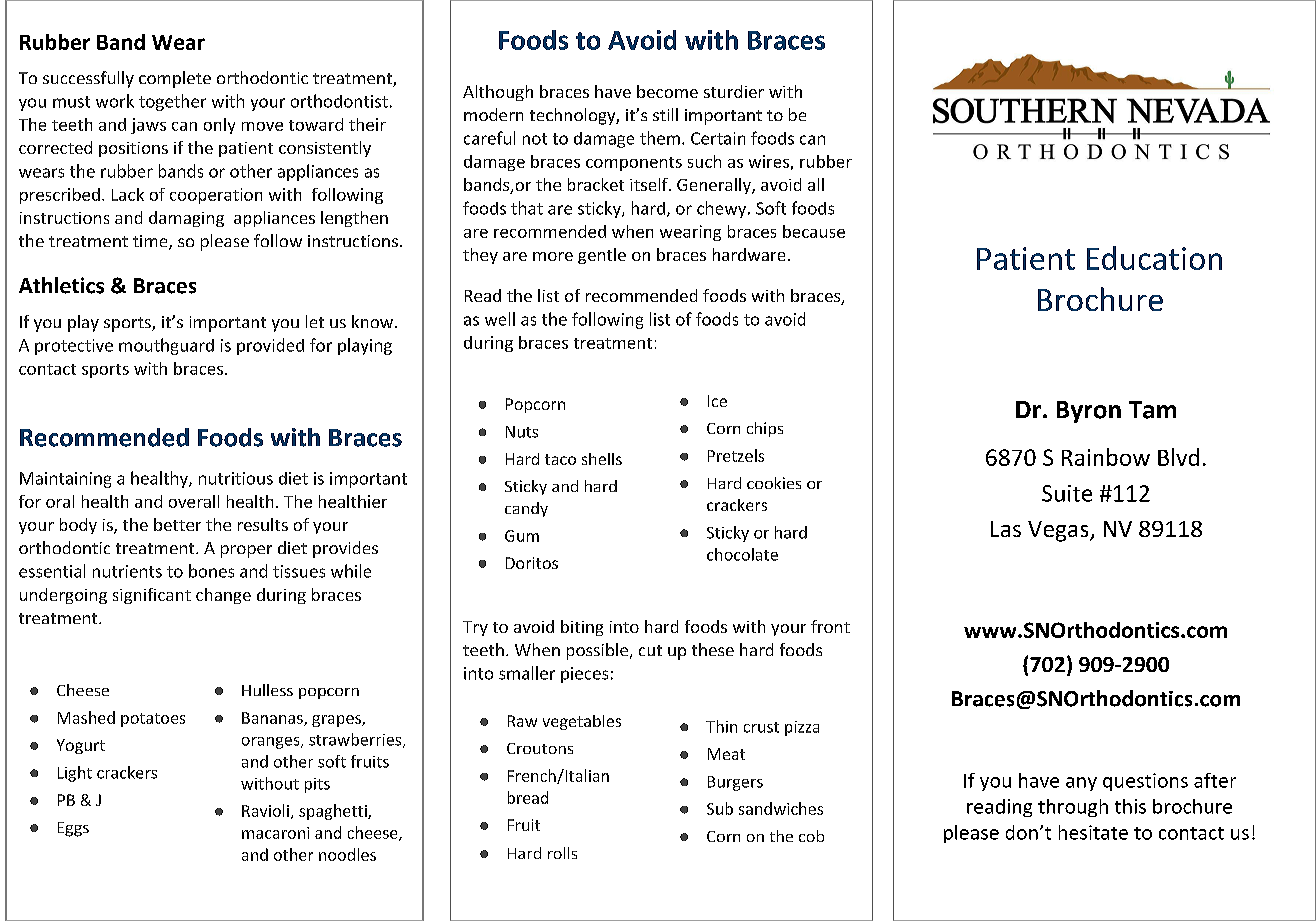 The height and width of the screenshot is (921, 1316). I want to click on change, so click(223, 596).
